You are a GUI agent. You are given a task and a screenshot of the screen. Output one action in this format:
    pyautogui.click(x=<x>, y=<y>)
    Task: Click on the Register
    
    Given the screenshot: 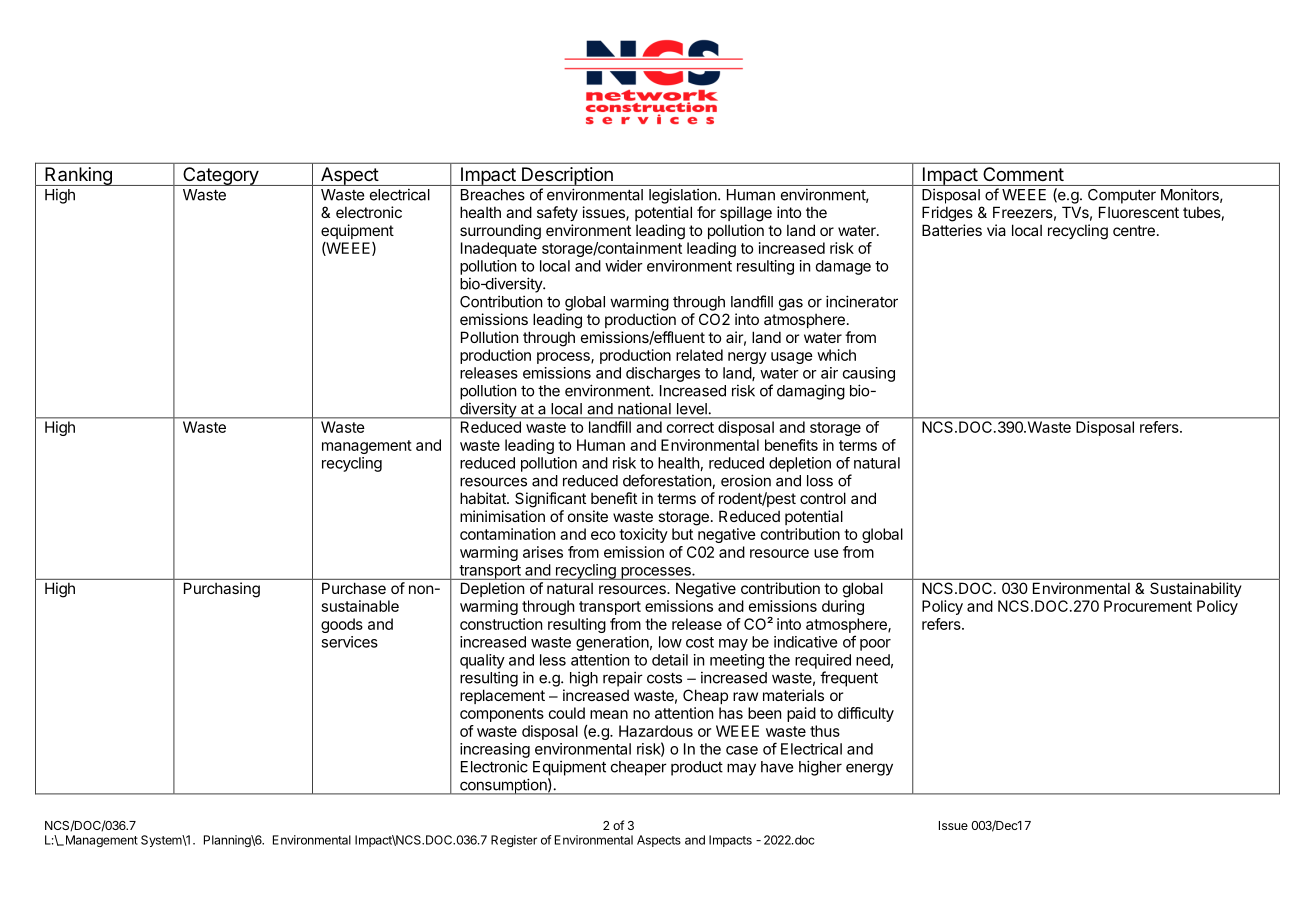 What is the action you would take?
    pyautogui.click(x=514, y=841)
